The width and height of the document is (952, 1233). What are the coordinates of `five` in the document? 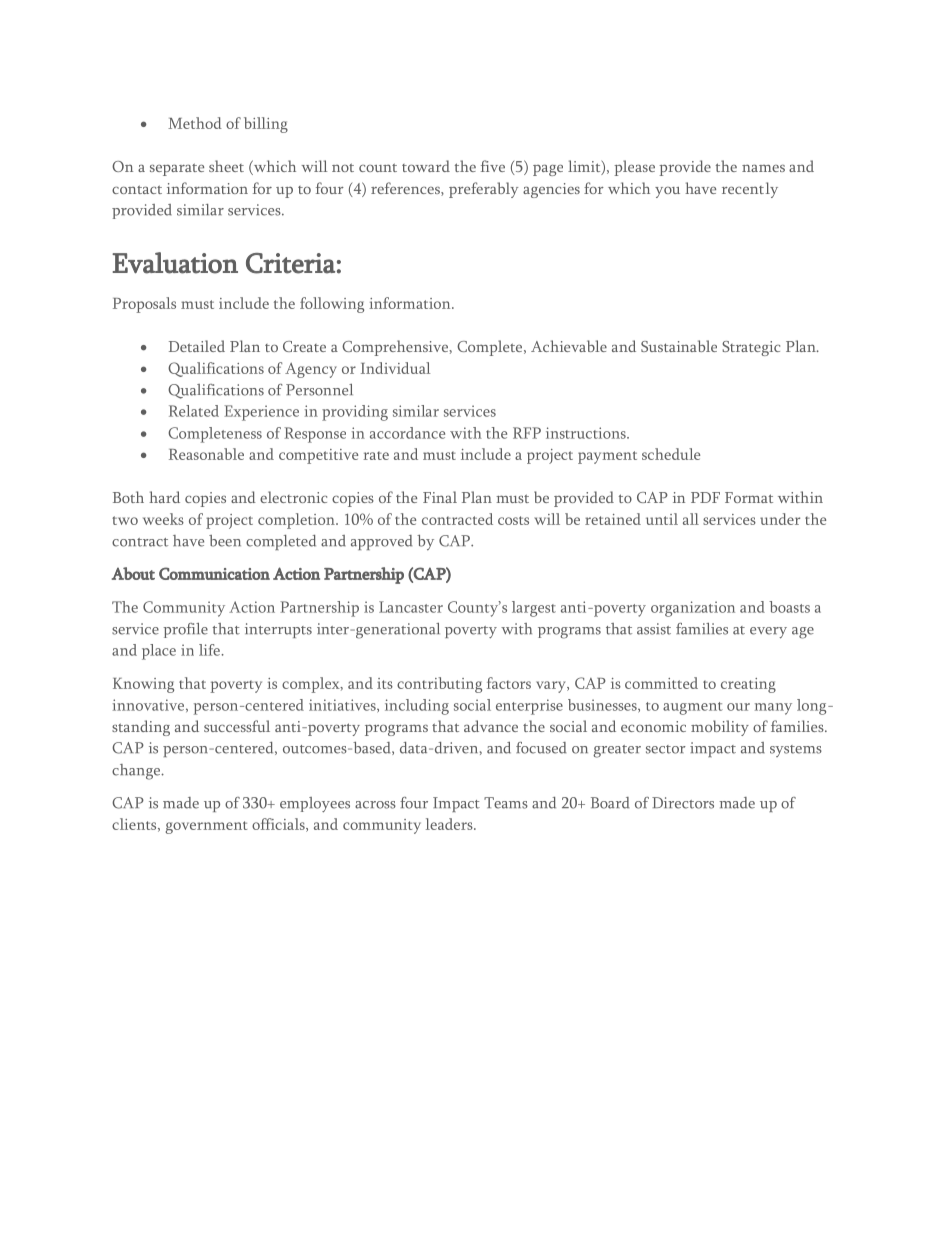 It's located at (493, 166).
